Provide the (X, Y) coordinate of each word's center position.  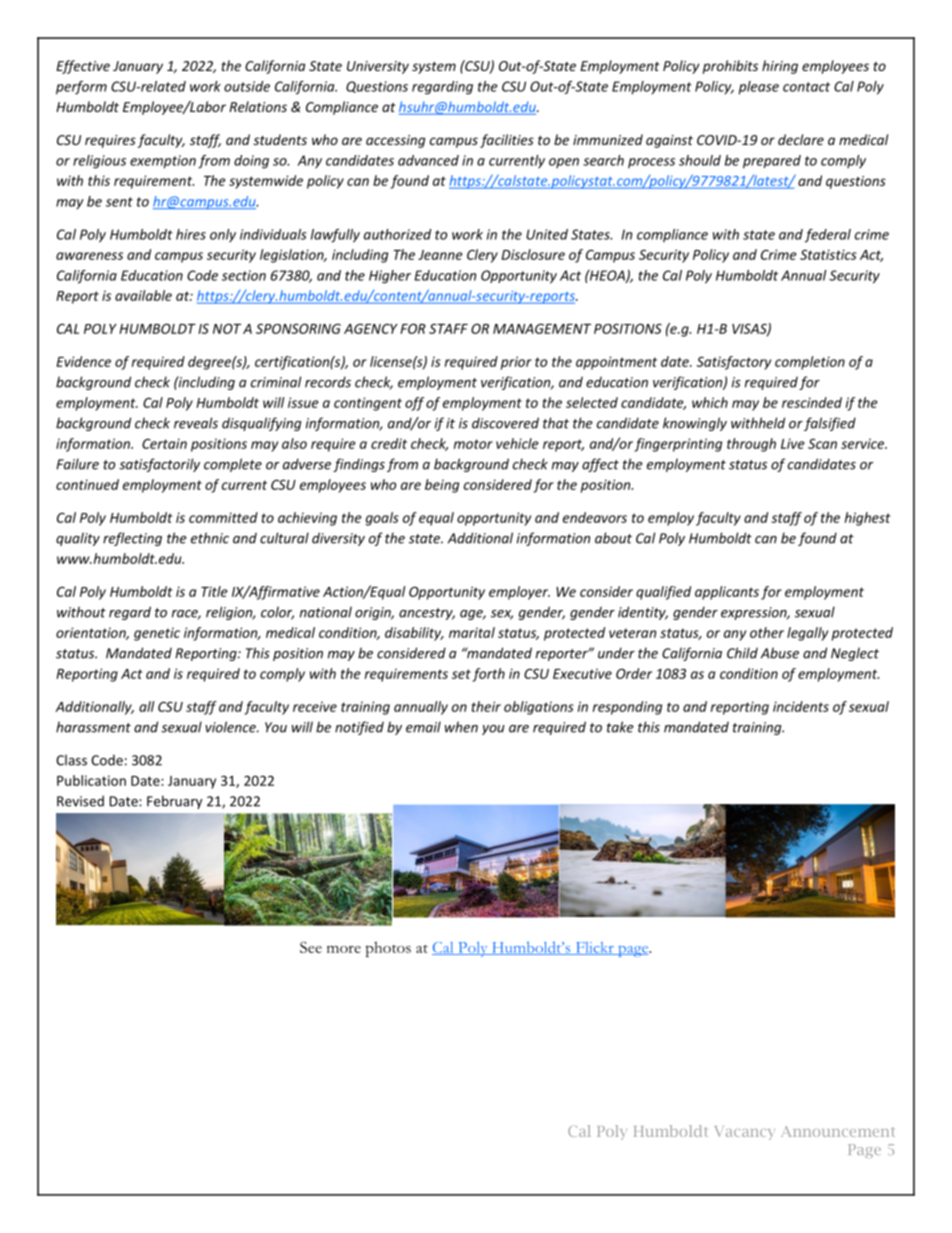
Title (214, 591)
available (143, 295)
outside (247, 86)
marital (472, 632)
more (344, 949)
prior (516, 363)
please (758, 88)
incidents (801, 706)
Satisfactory (734, 363)
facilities (507, 141)
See (311, 947)
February (174, 802)
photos (388, 949)
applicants (727, 593)
